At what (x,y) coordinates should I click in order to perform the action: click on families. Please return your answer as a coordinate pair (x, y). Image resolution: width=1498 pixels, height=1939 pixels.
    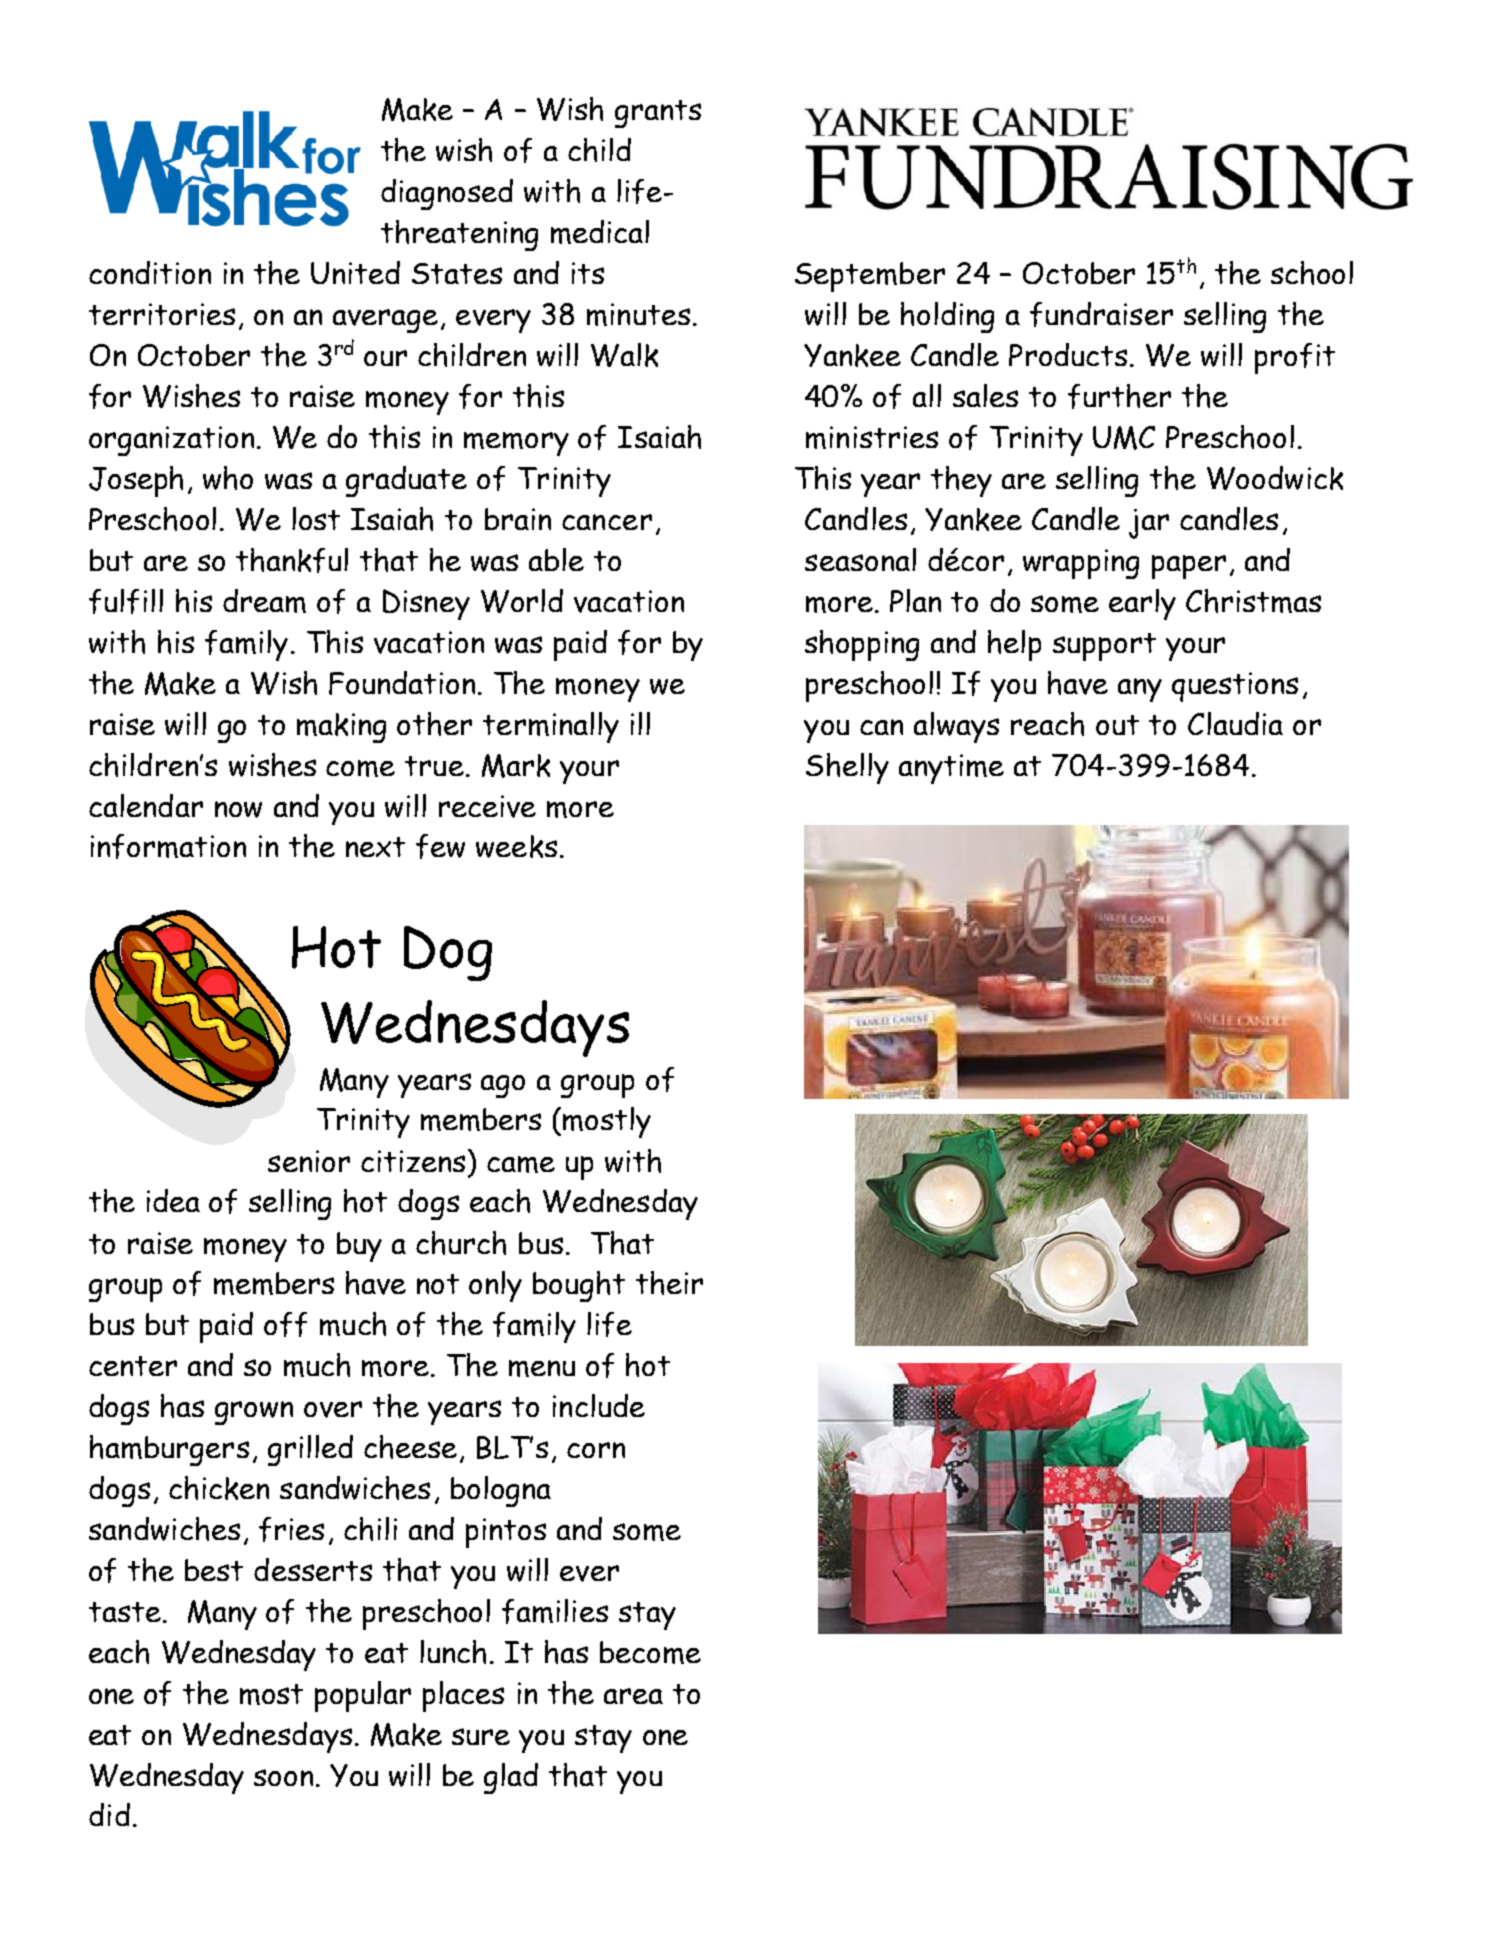
    Looking at the image, I should click on (555, 1611).
